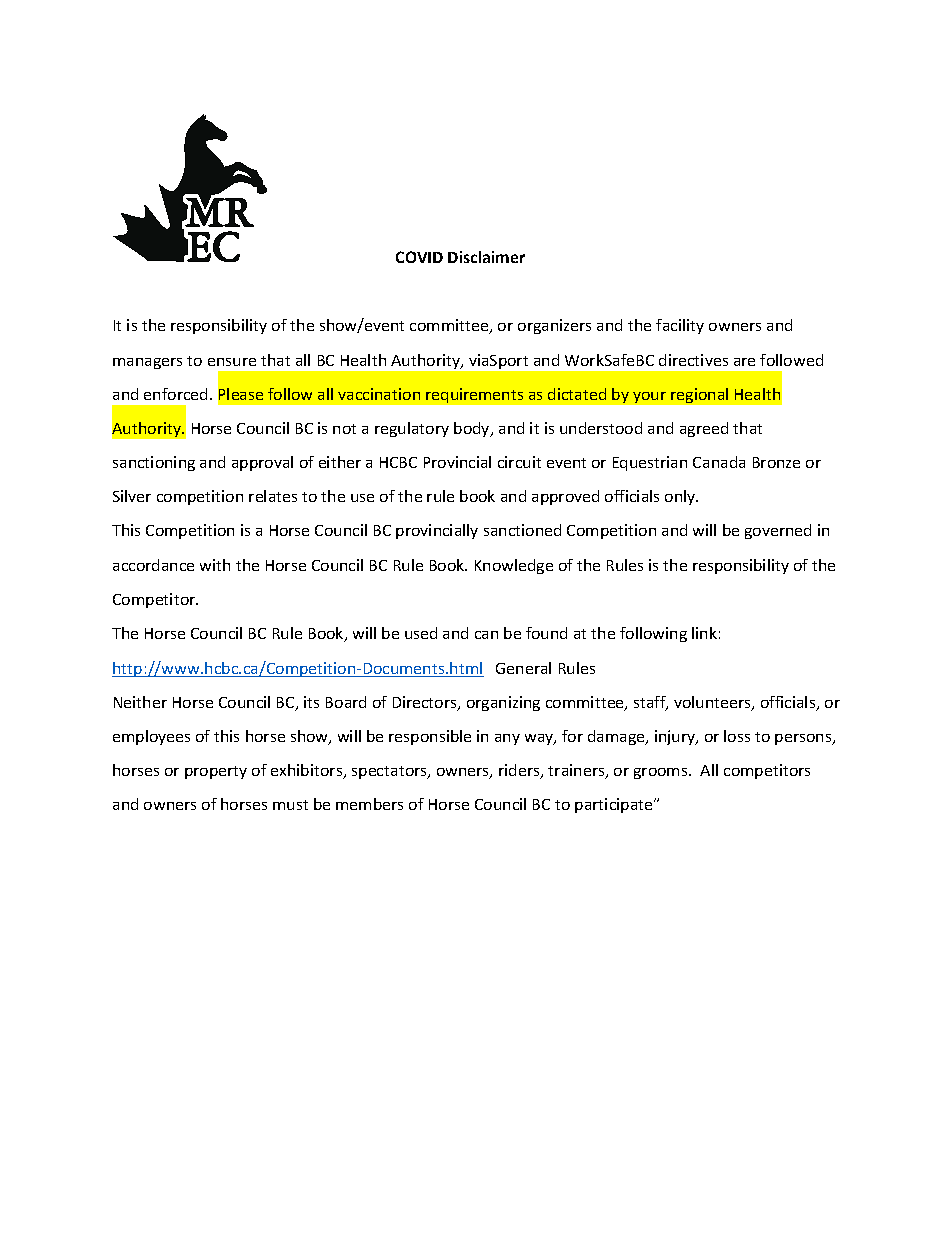 This page has height=1233, width=952. Describe the element at coordinates (175, 394) in the page. I see `enforced` at that location.
